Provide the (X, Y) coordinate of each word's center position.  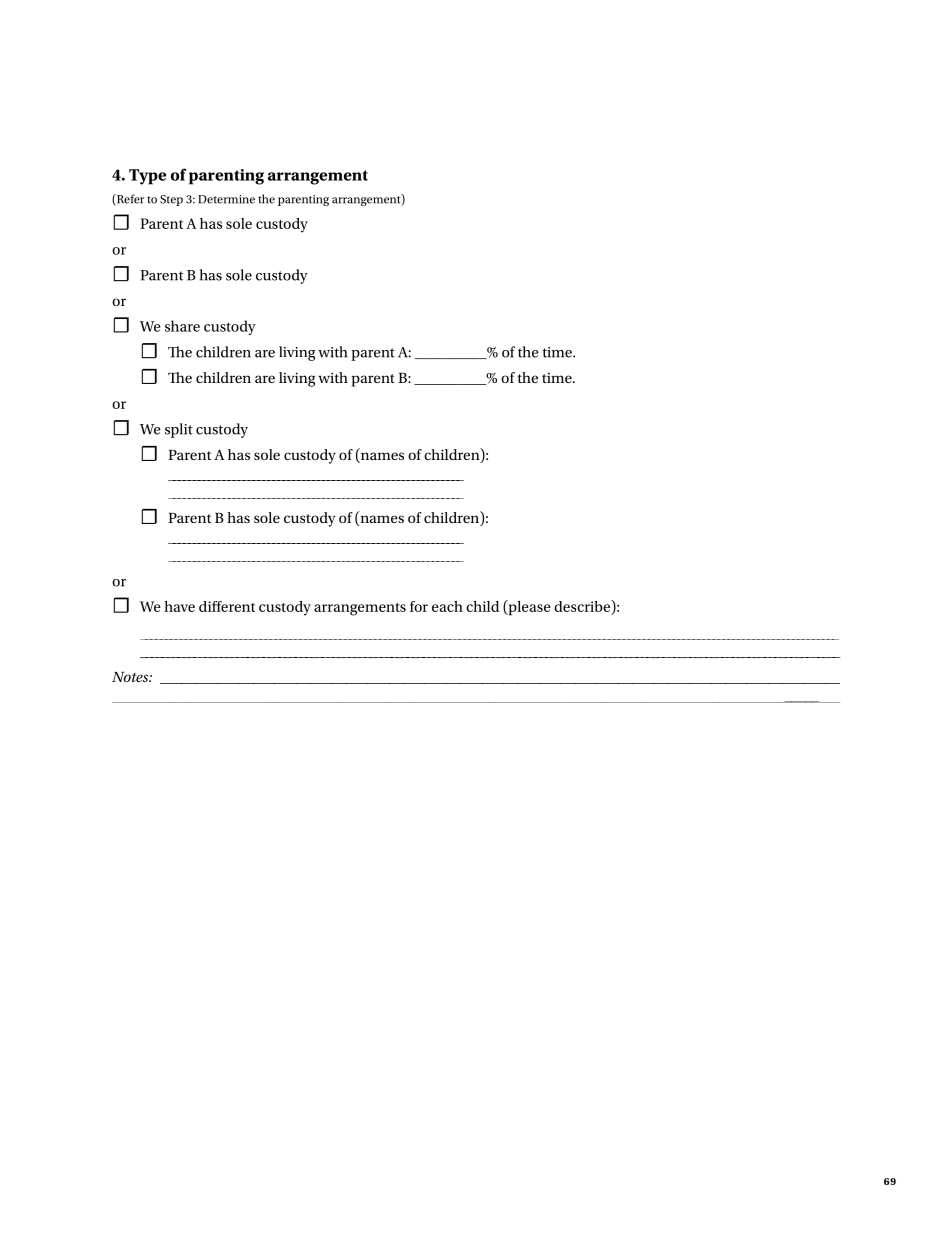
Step (171, 200)
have (179, 606)
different (227, 606)
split (179, 430)
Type (147, 177)
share (182, 326)
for (419, 606)
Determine (226, 199)
